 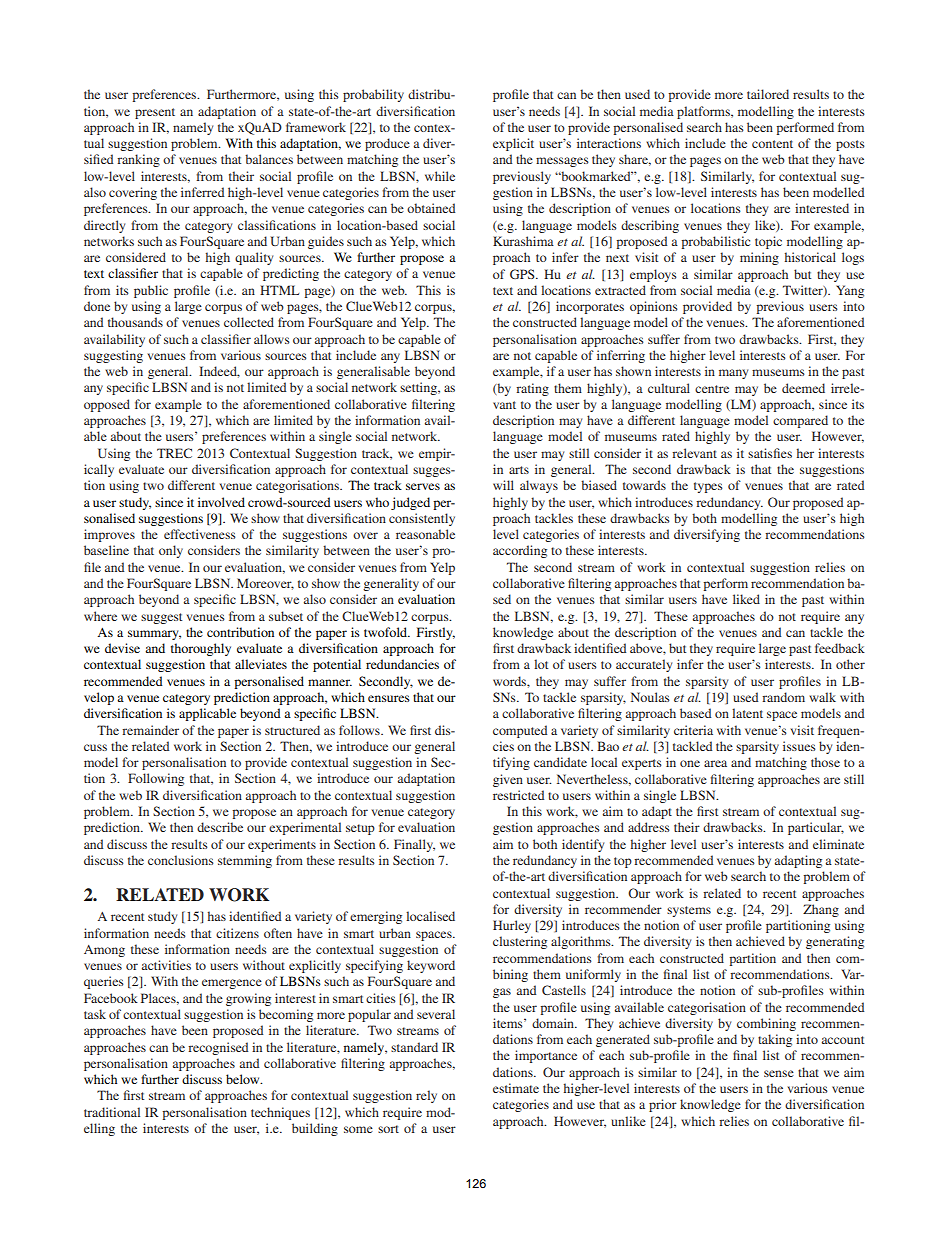 What do you see at coordinates (387, 632) in the screenshot?
I see `twofold` at bounding box center [387, 632].
